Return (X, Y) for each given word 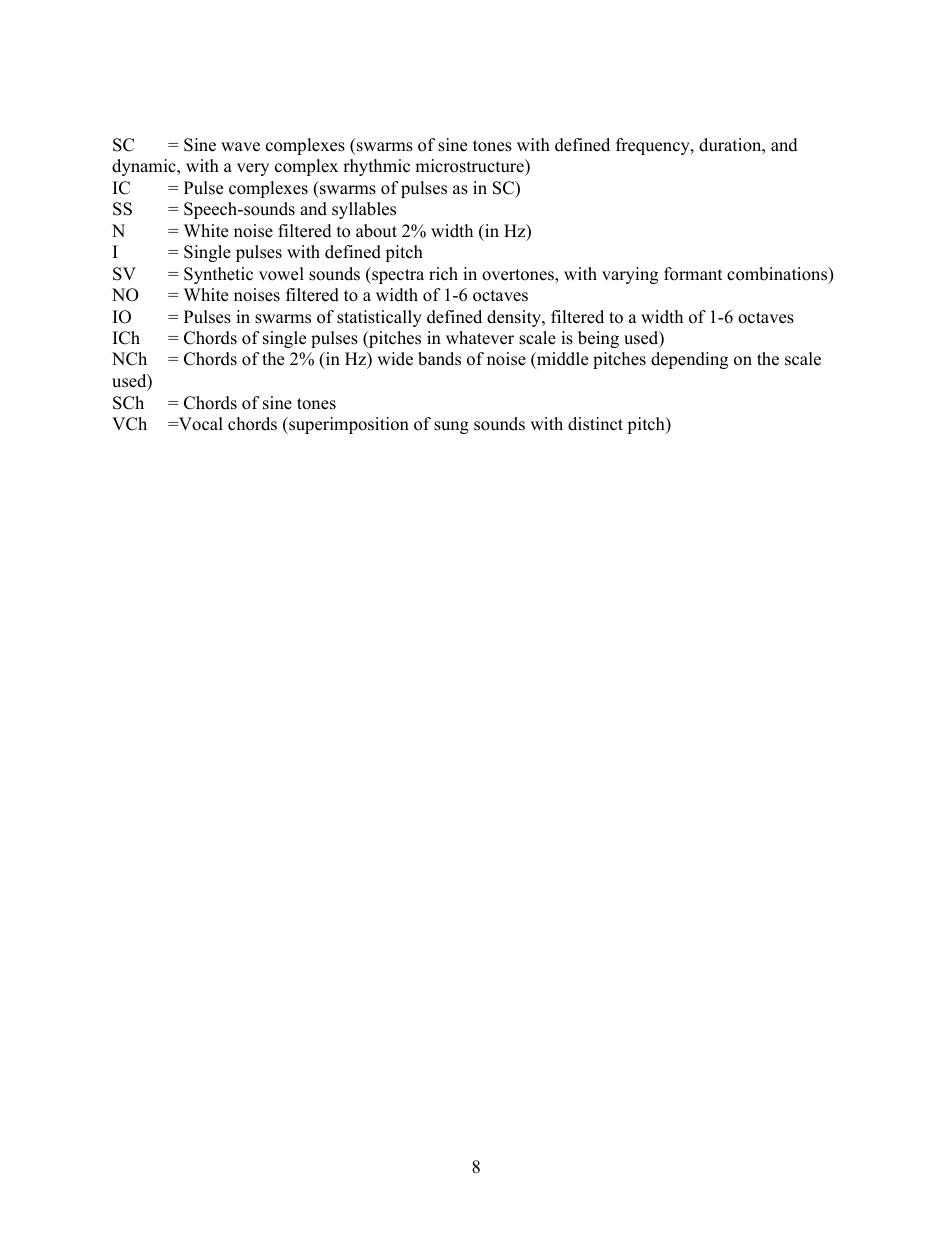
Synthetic (218, 275)
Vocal (199, 424)
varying (630, 275)
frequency (654, 146)
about (376, 231)
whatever (480, 338)
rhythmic (376, 167)
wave (240, 147)
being (598, 339)
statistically (379, 318)
